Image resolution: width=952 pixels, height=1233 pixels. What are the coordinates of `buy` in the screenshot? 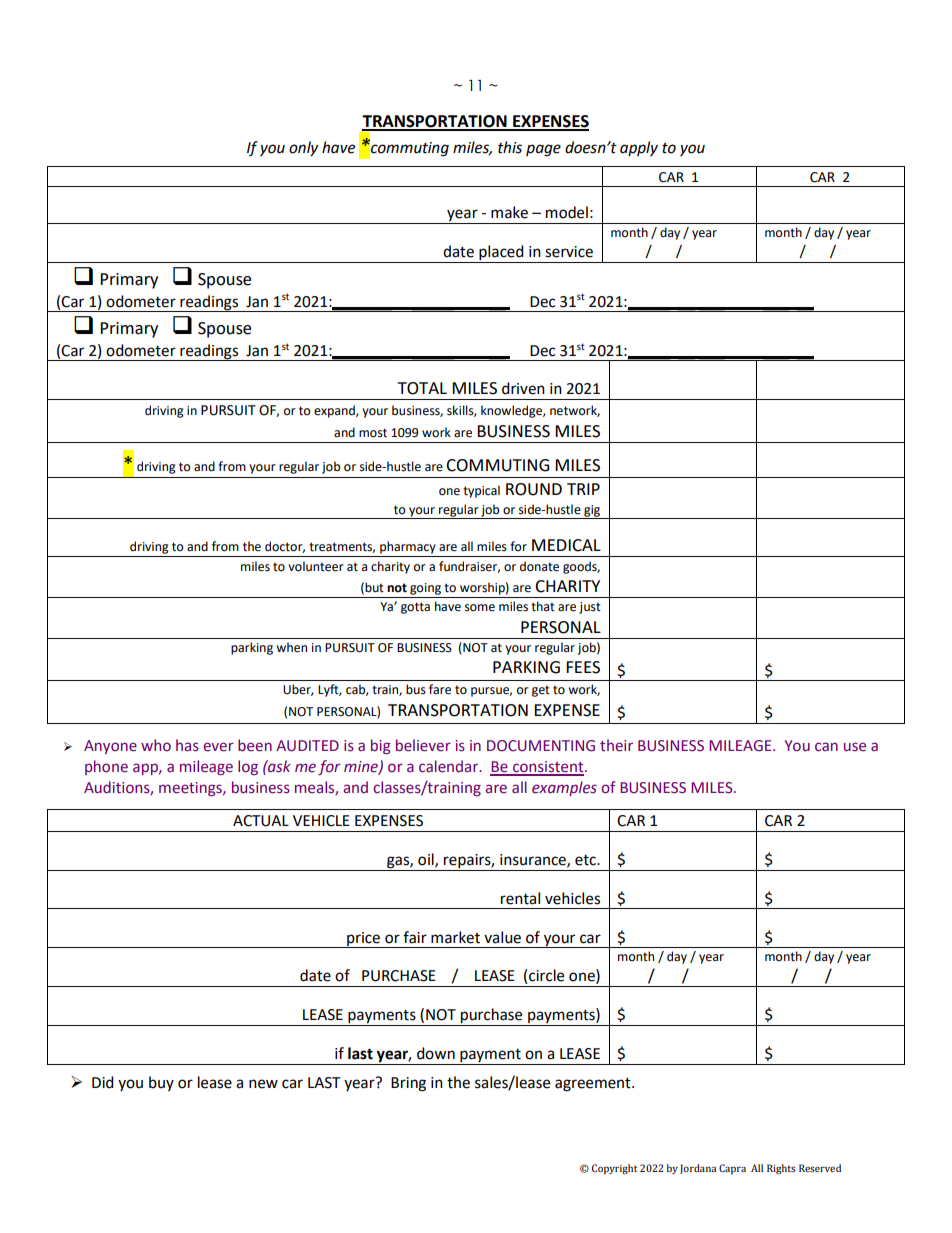 It's located at (161, 1083).
